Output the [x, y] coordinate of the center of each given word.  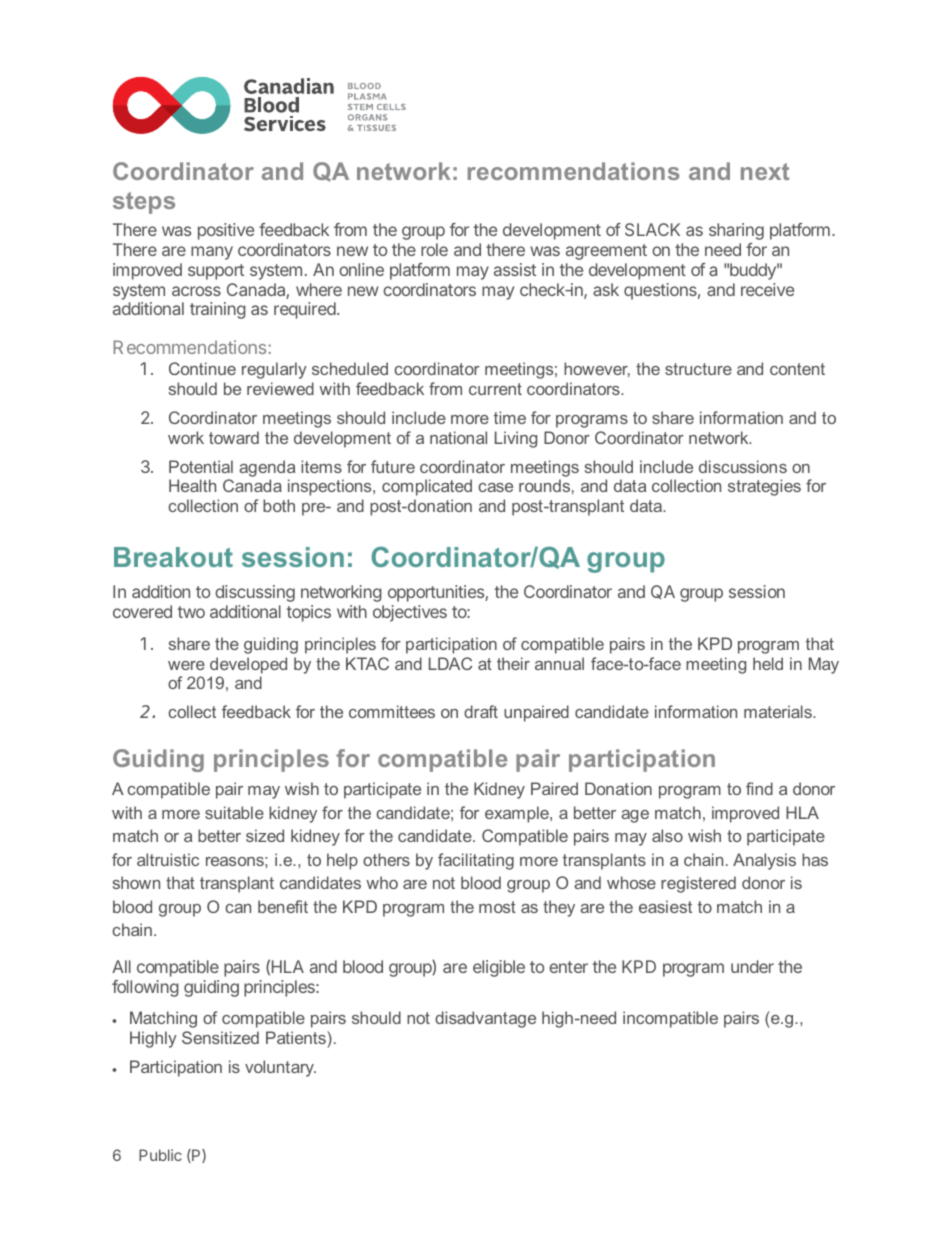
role [434, 249]
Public [160, 1155]
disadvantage [485, 1019]
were [186, 665]
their [513, 663]
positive [226, 231]
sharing [736, 231]
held [768, 663]
